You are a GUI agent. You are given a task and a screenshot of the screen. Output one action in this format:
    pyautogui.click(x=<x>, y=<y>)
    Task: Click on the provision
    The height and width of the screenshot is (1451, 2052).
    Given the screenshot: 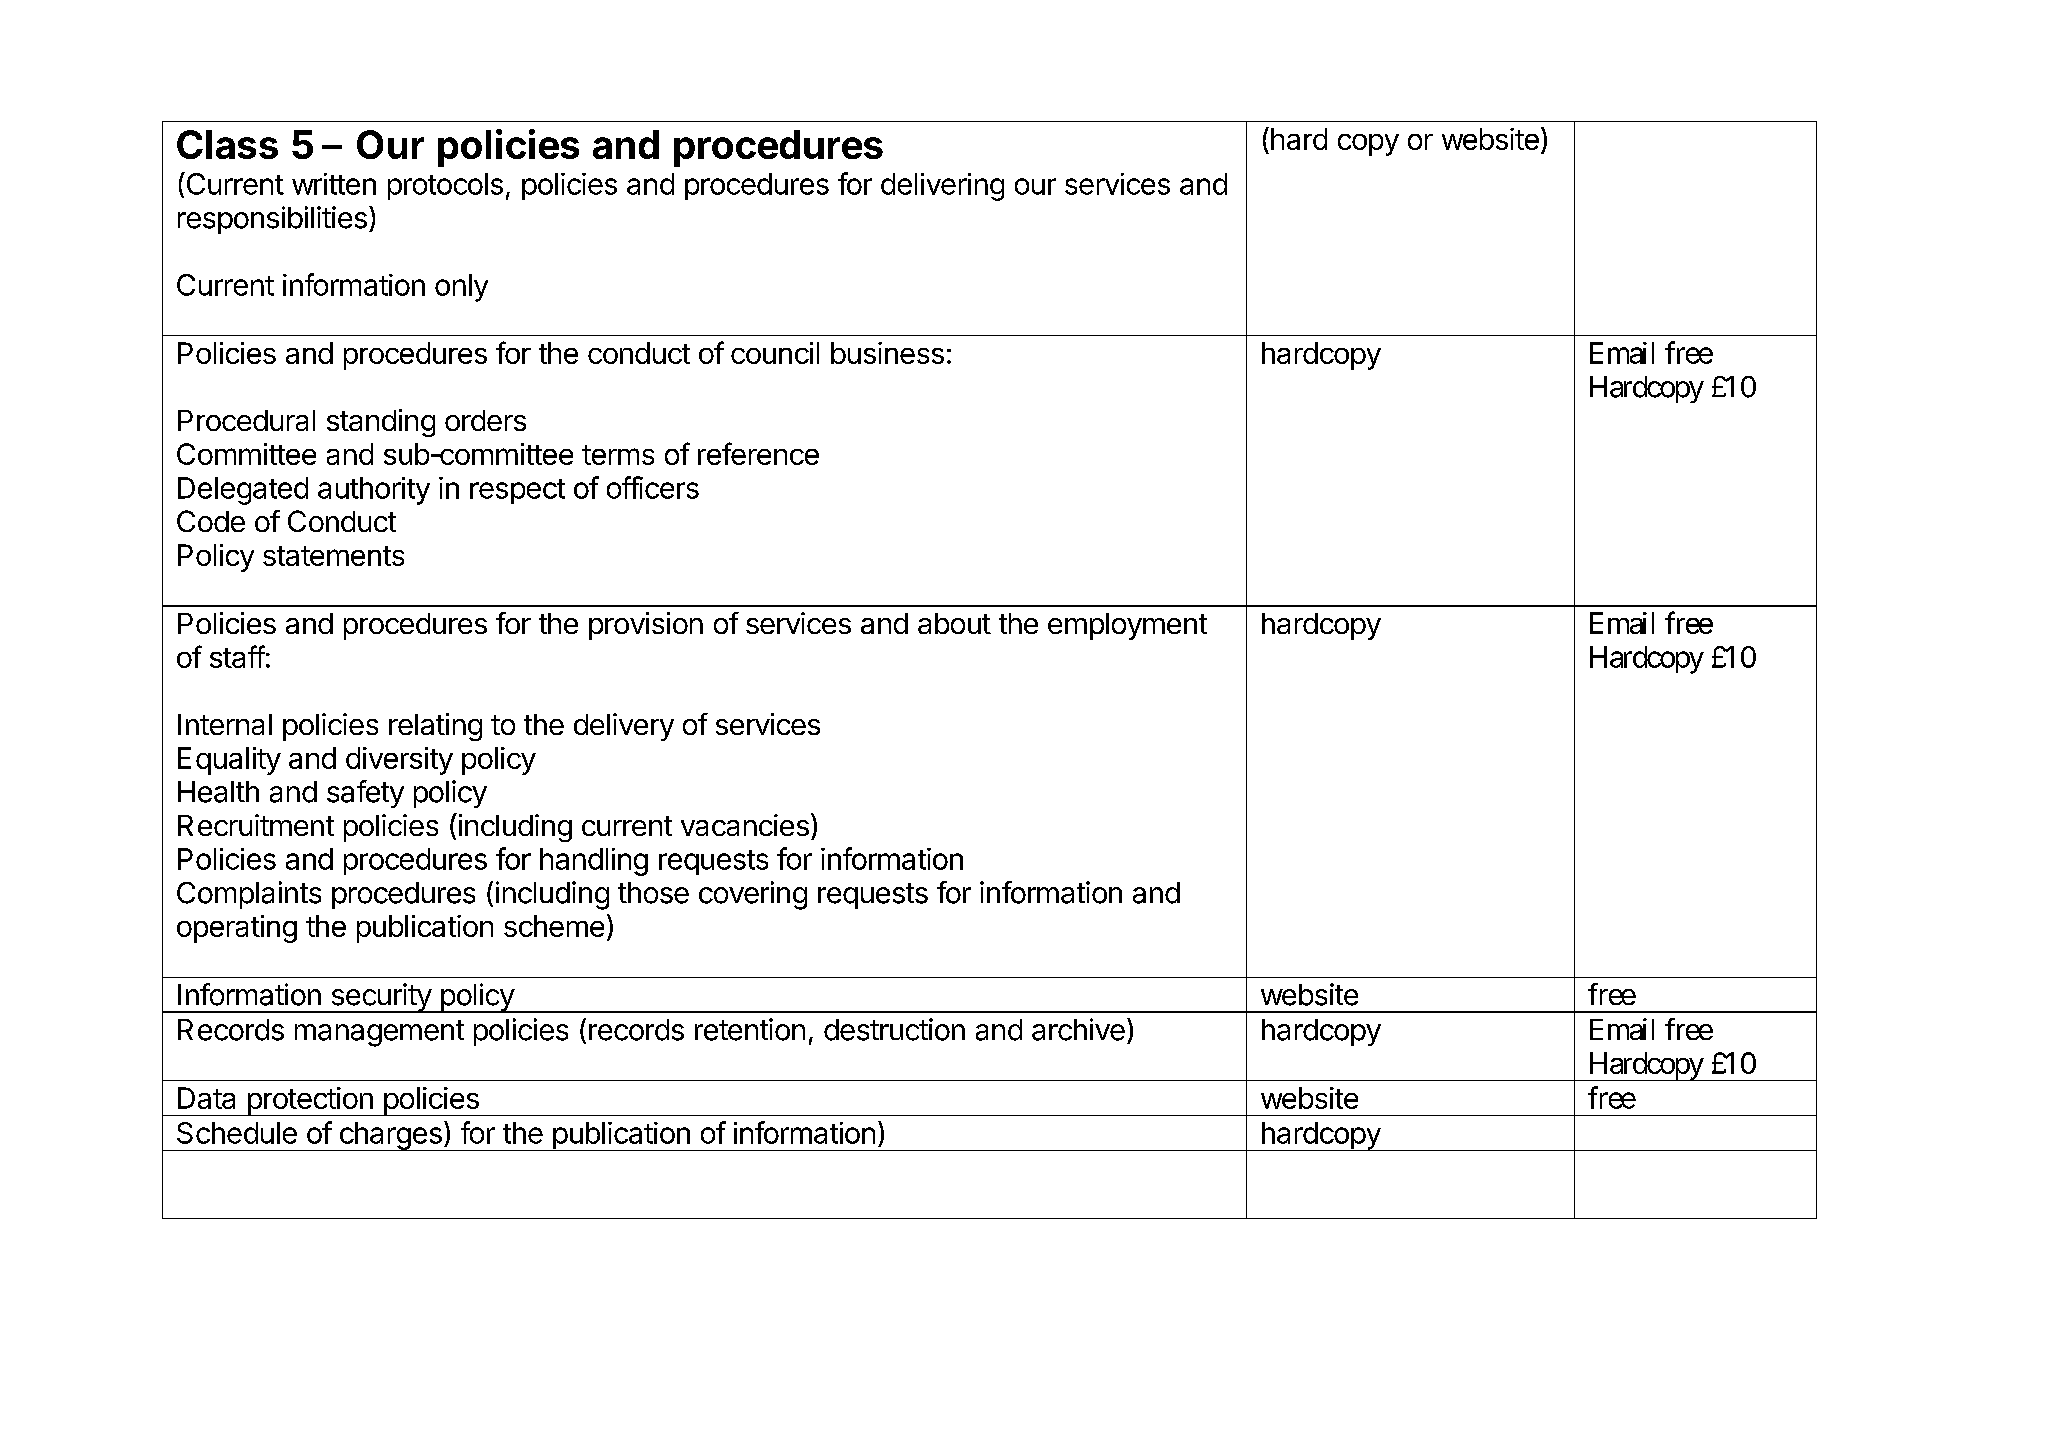 What is the action you would take?
    pyautogui.click(x=646, y=626)
